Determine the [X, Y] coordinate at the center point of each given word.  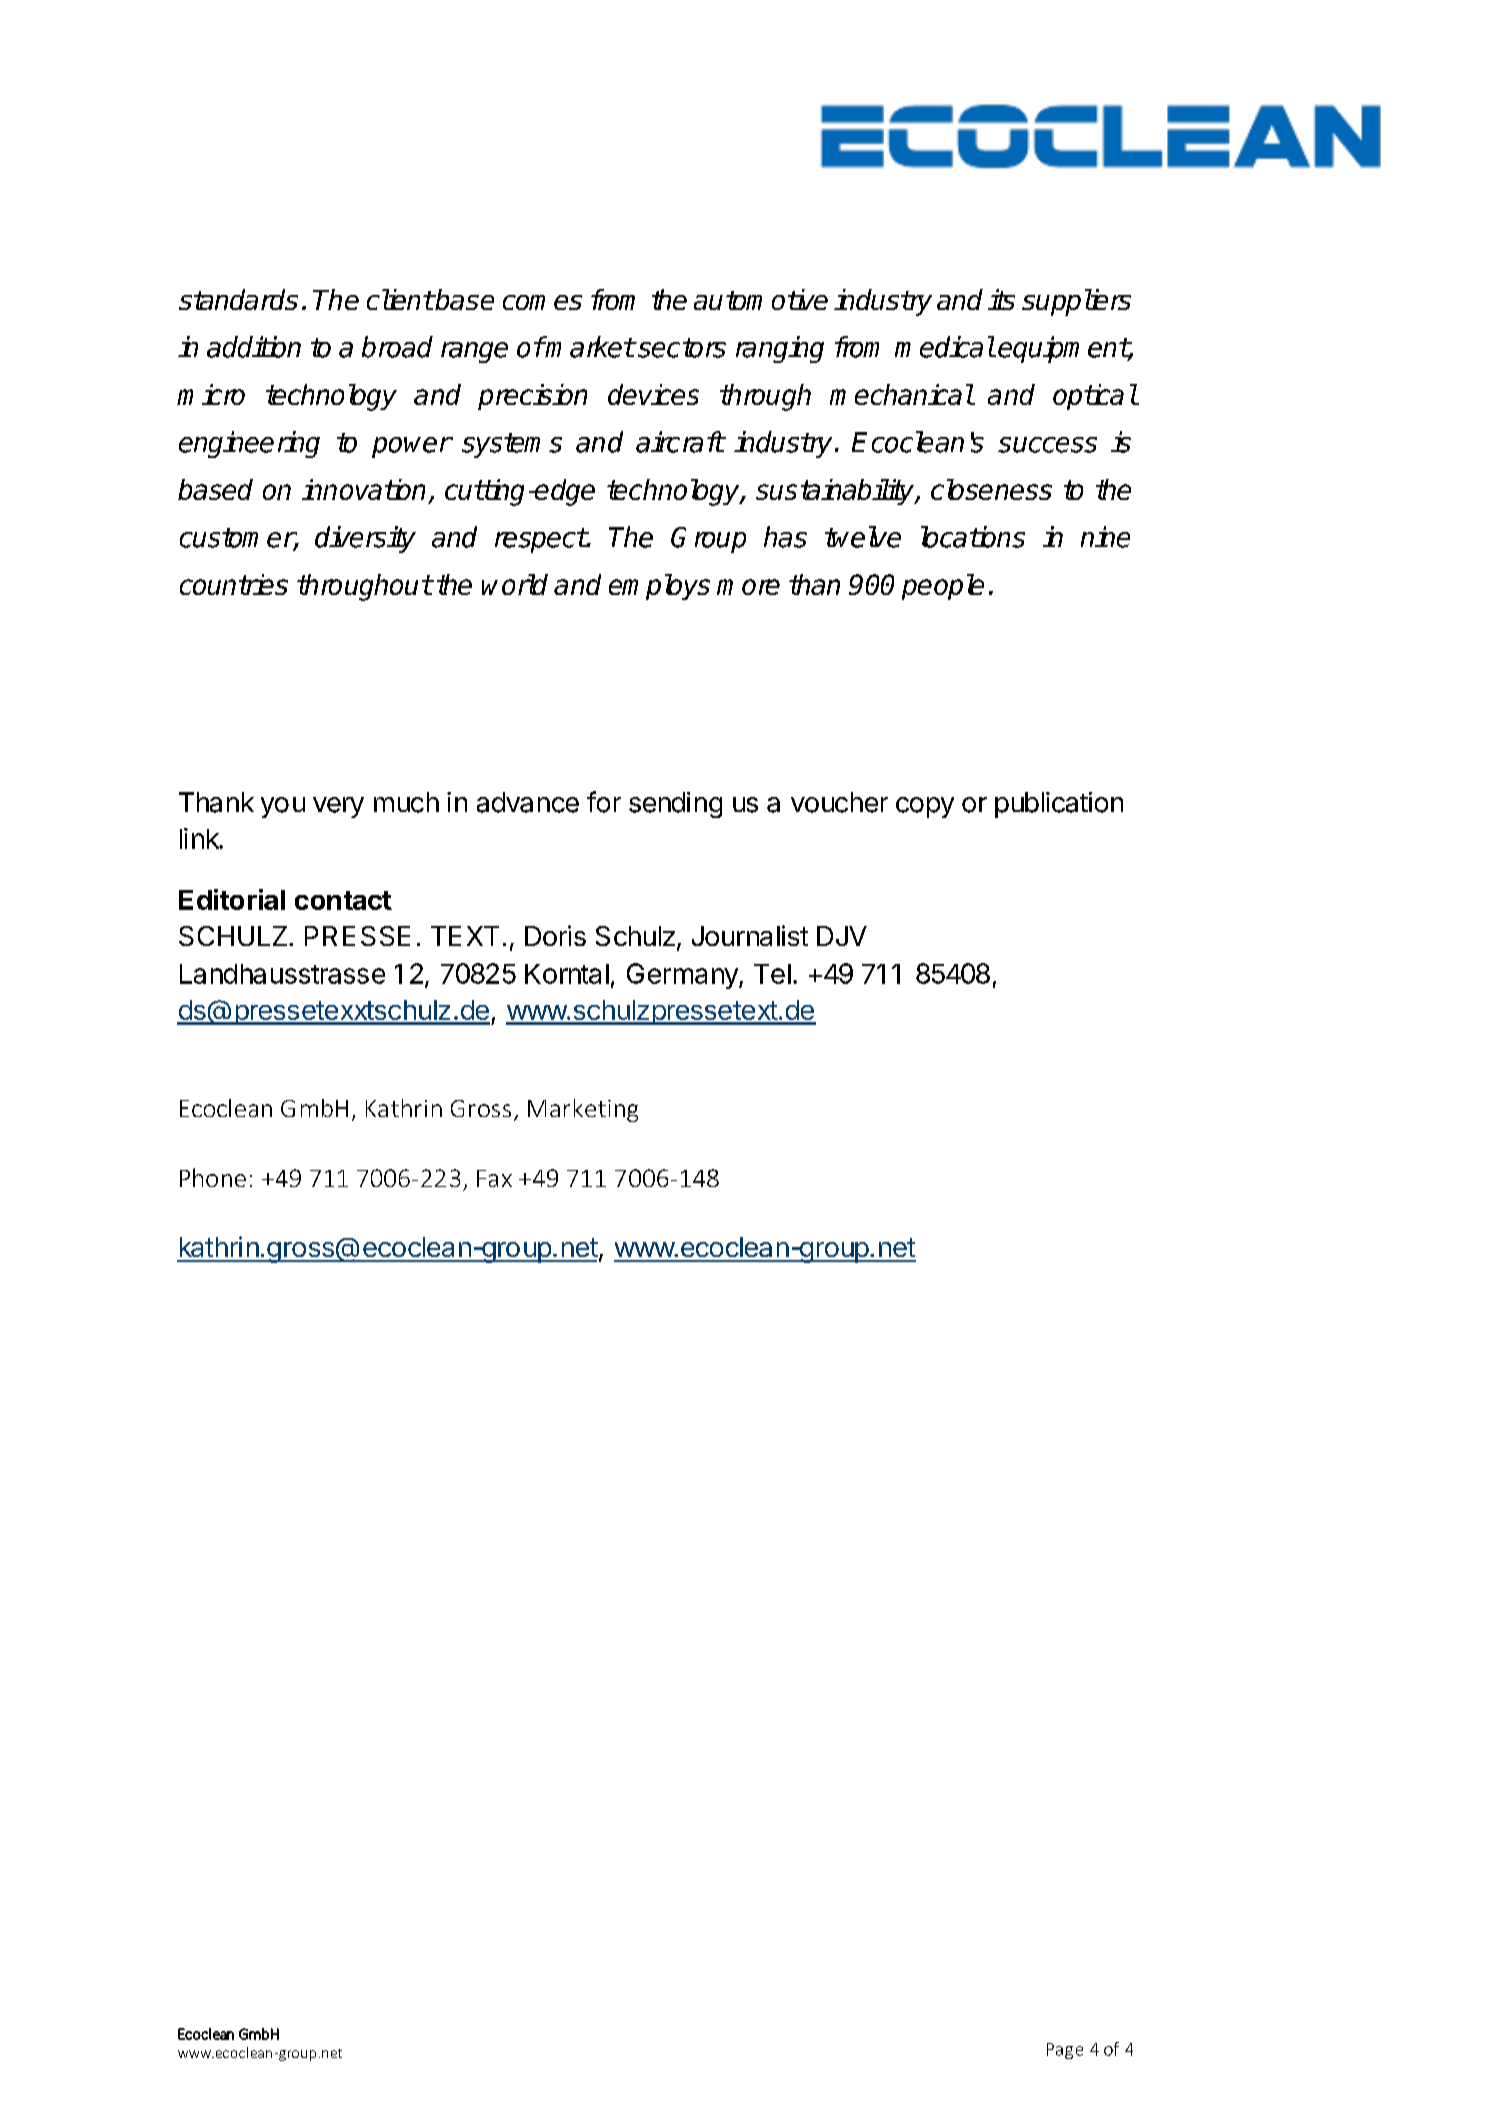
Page [1065, 2051]
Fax [494, 1178]
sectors [681, 348]
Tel [772, 974]
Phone [213, 1177]
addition [254, 347]
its [1001, 299]
